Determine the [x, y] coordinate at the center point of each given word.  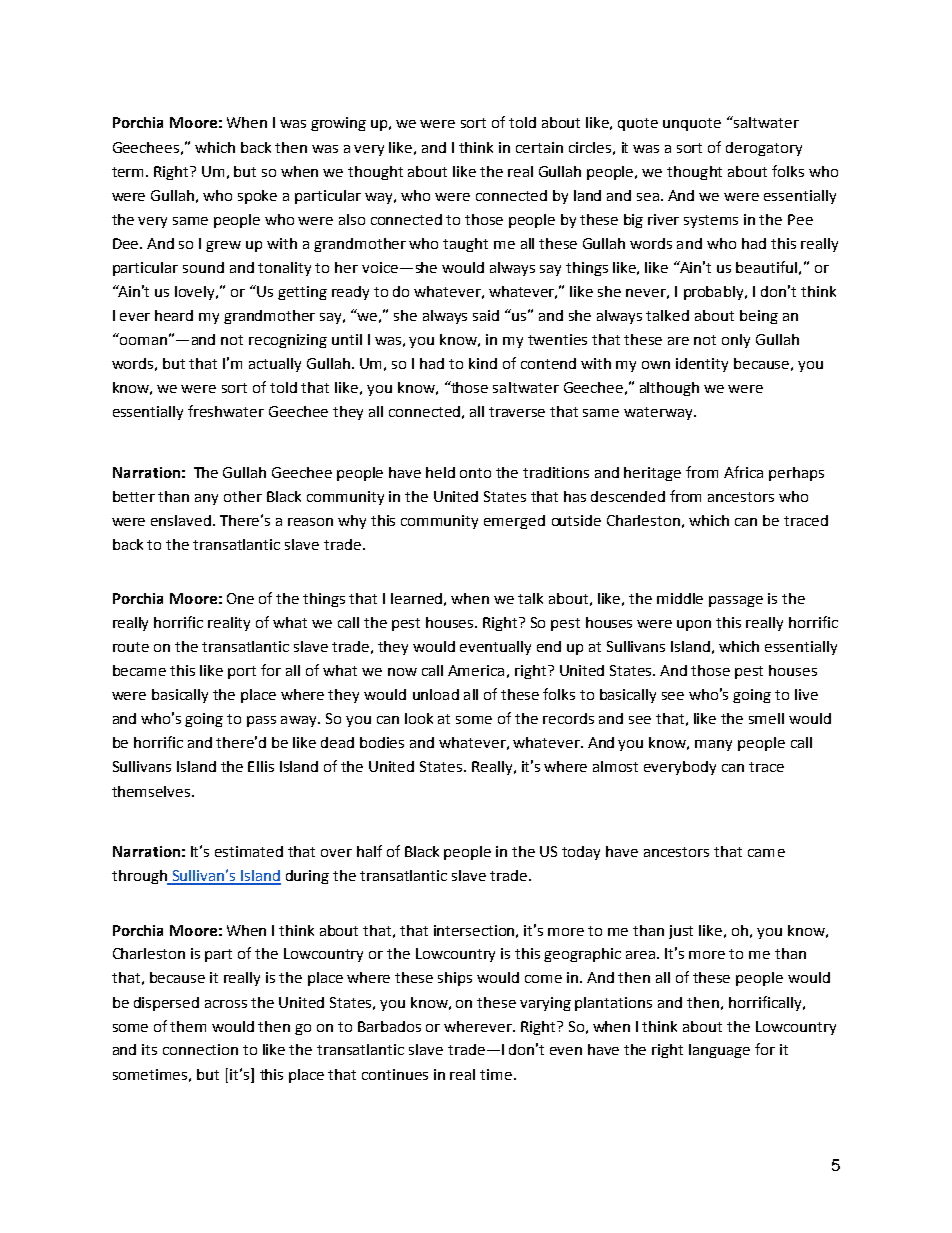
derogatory [764, 149]
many [713, 745]
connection [200, 1049]
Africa [743, 472]
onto [475, 473]
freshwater [226, 411]
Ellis [261, 766]
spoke [257, 197]
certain [539, 147]
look [419, 718]
